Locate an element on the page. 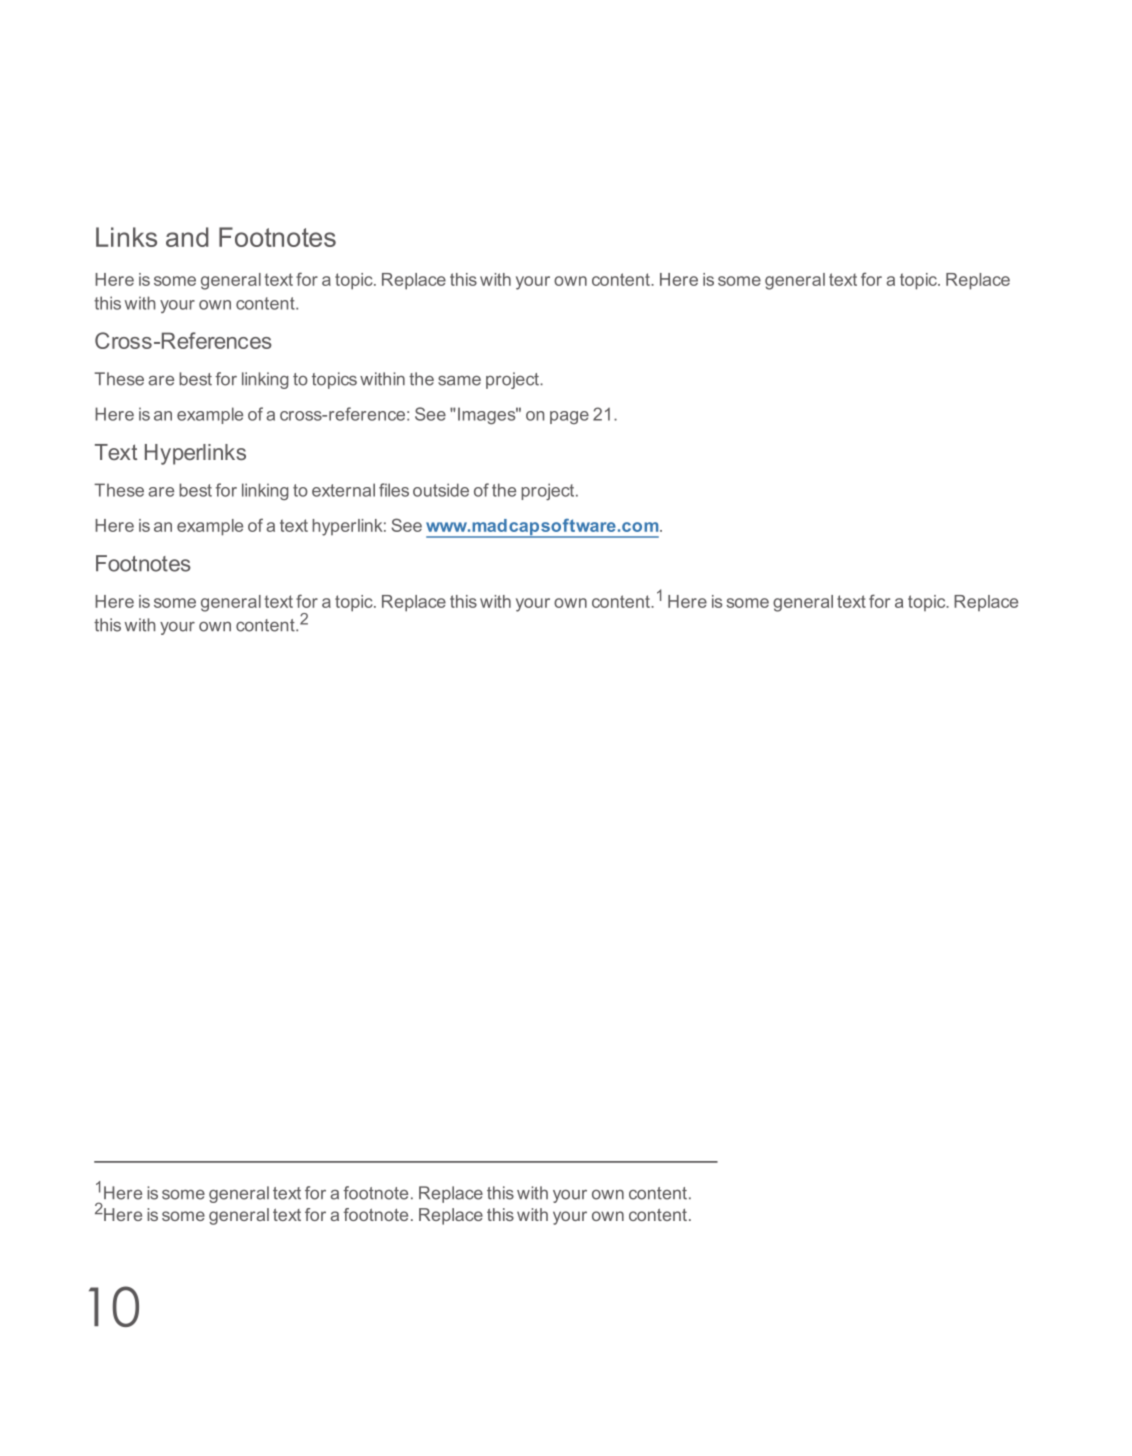 Image resolution: width=1132 pixels, height=1456 pixels. same is located at coordinates (459, 381).
